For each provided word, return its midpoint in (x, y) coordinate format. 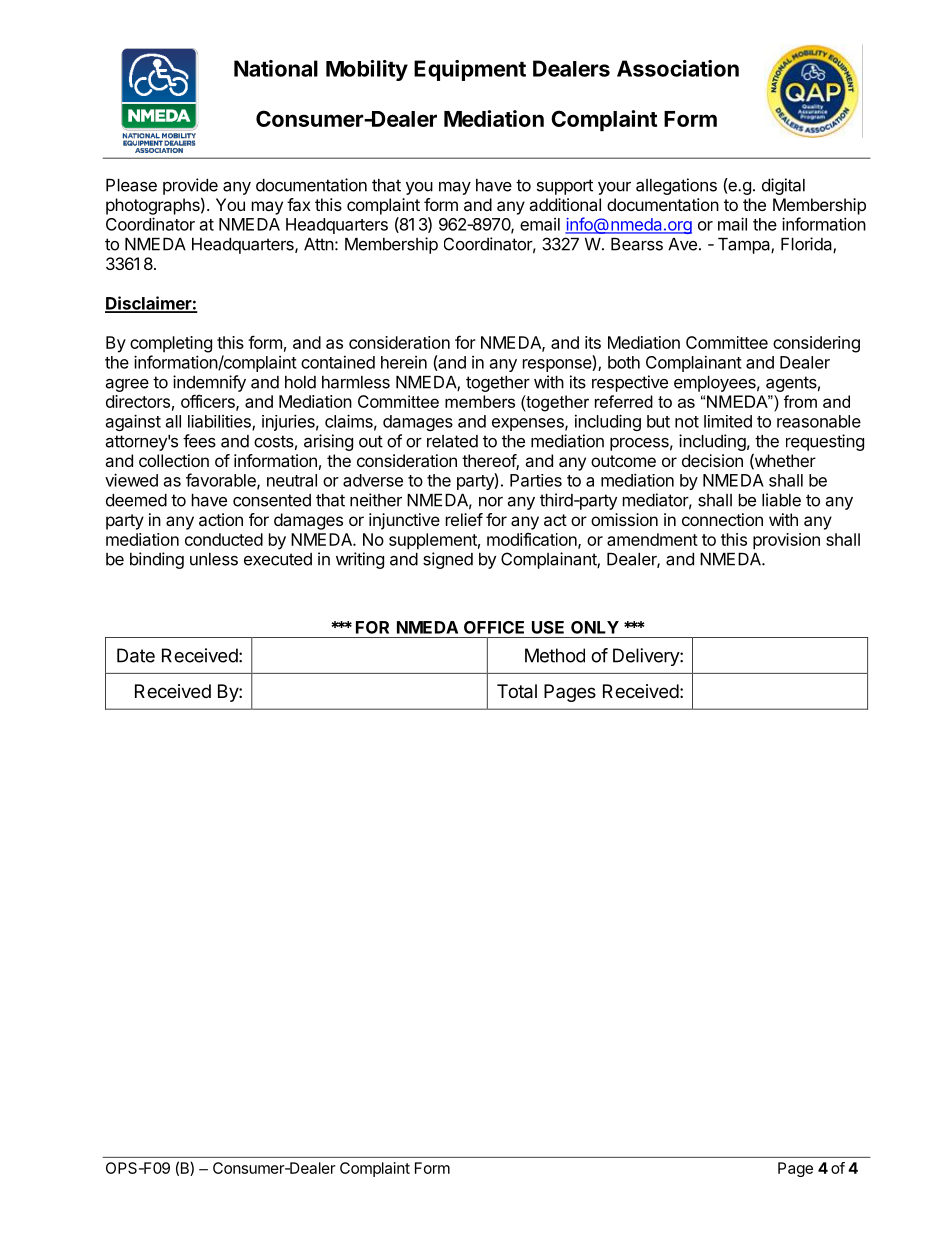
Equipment (470, 70)
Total (517, 691)
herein (404, 362)
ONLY (595, 627)
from (800, 401)
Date (136, 655)
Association (678, 68)
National (276, 68)
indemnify (209, 383)
